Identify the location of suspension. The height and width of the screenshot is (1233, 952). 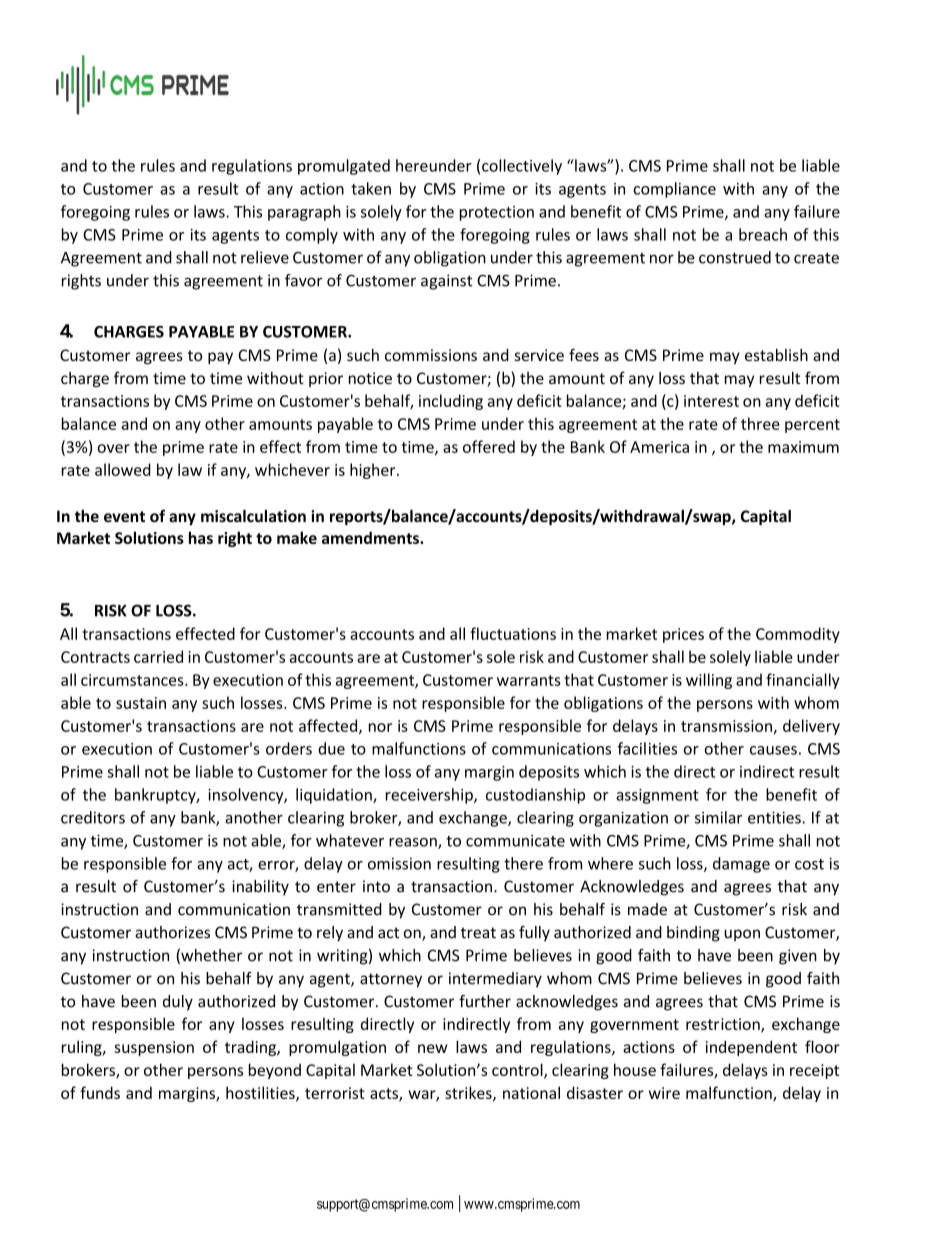
(154, 1048).
